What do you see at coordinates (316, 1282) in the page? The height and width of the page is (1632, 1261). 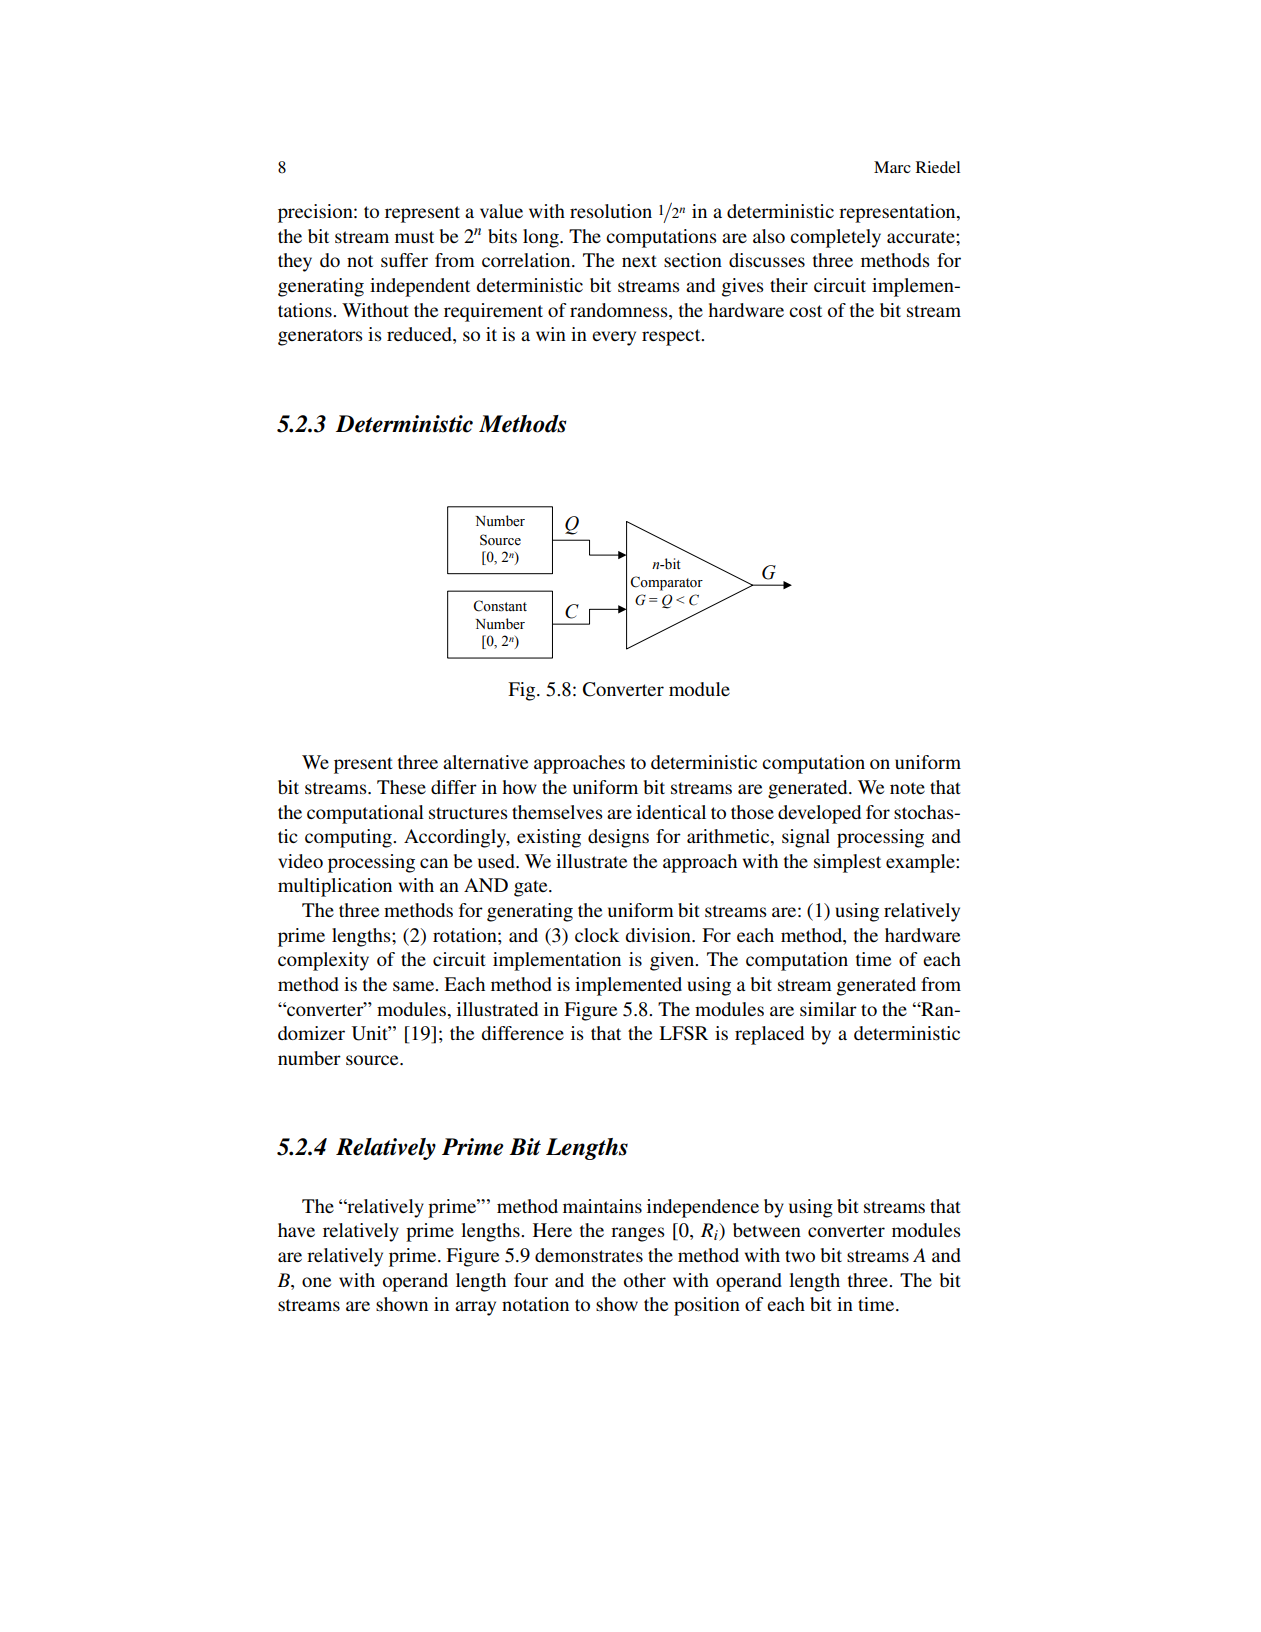 I see `one` at bounding box center [316, 1282].
